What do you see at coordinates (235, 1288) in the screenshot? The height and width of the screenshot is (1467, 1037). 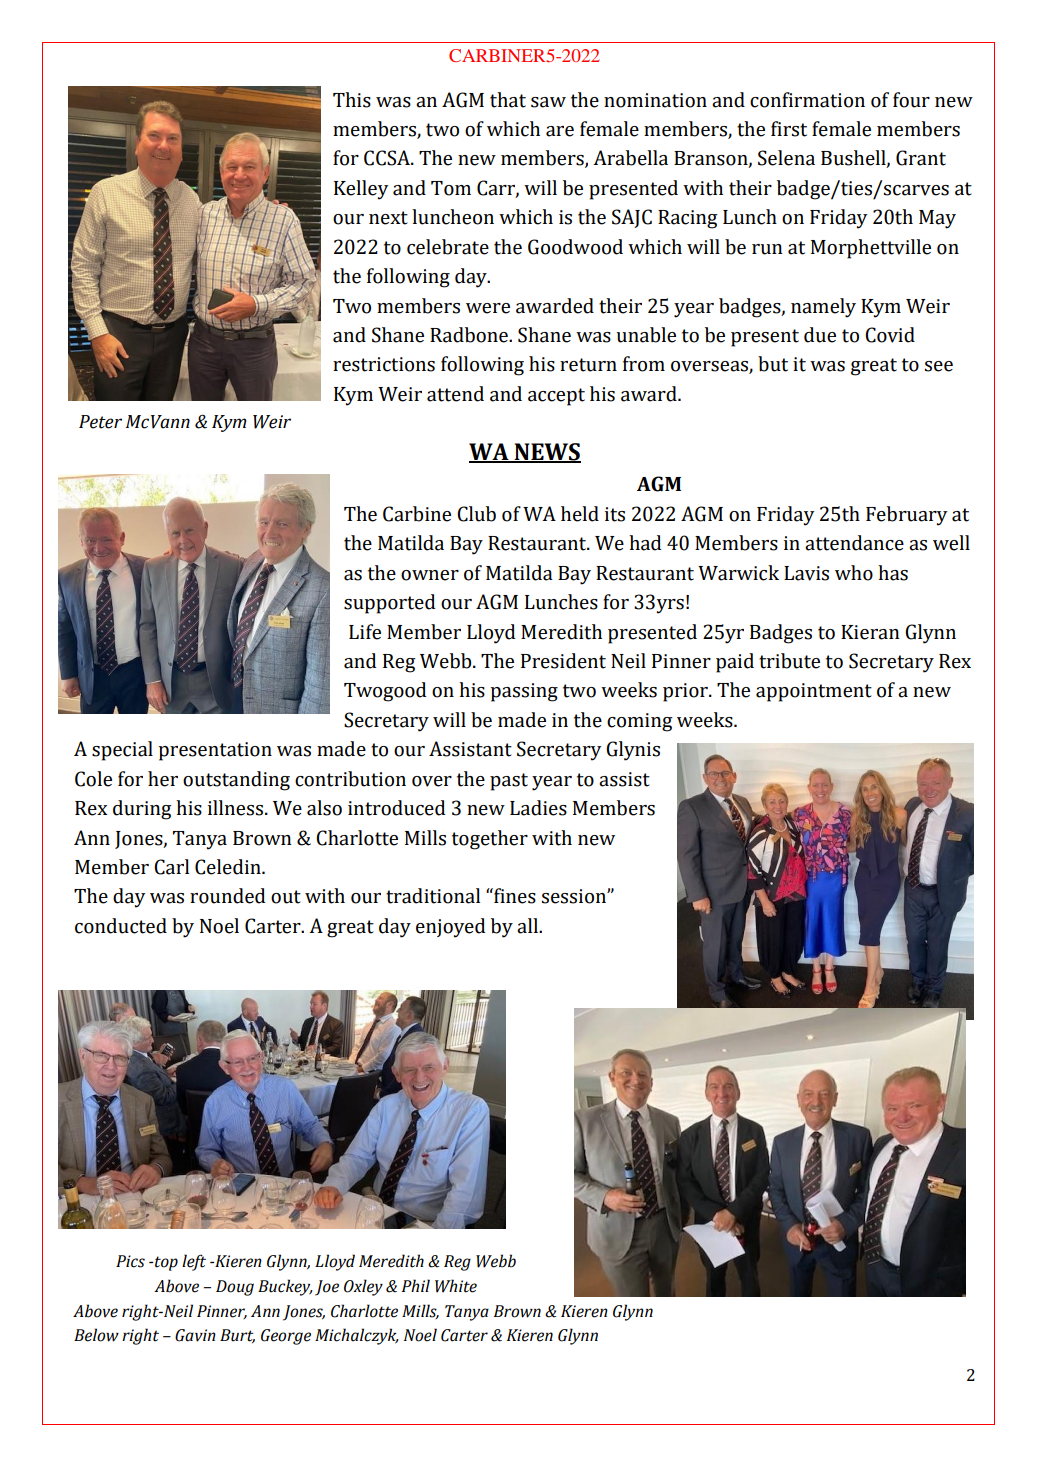 I see `Doug` at bounding box center [235, 1288].
